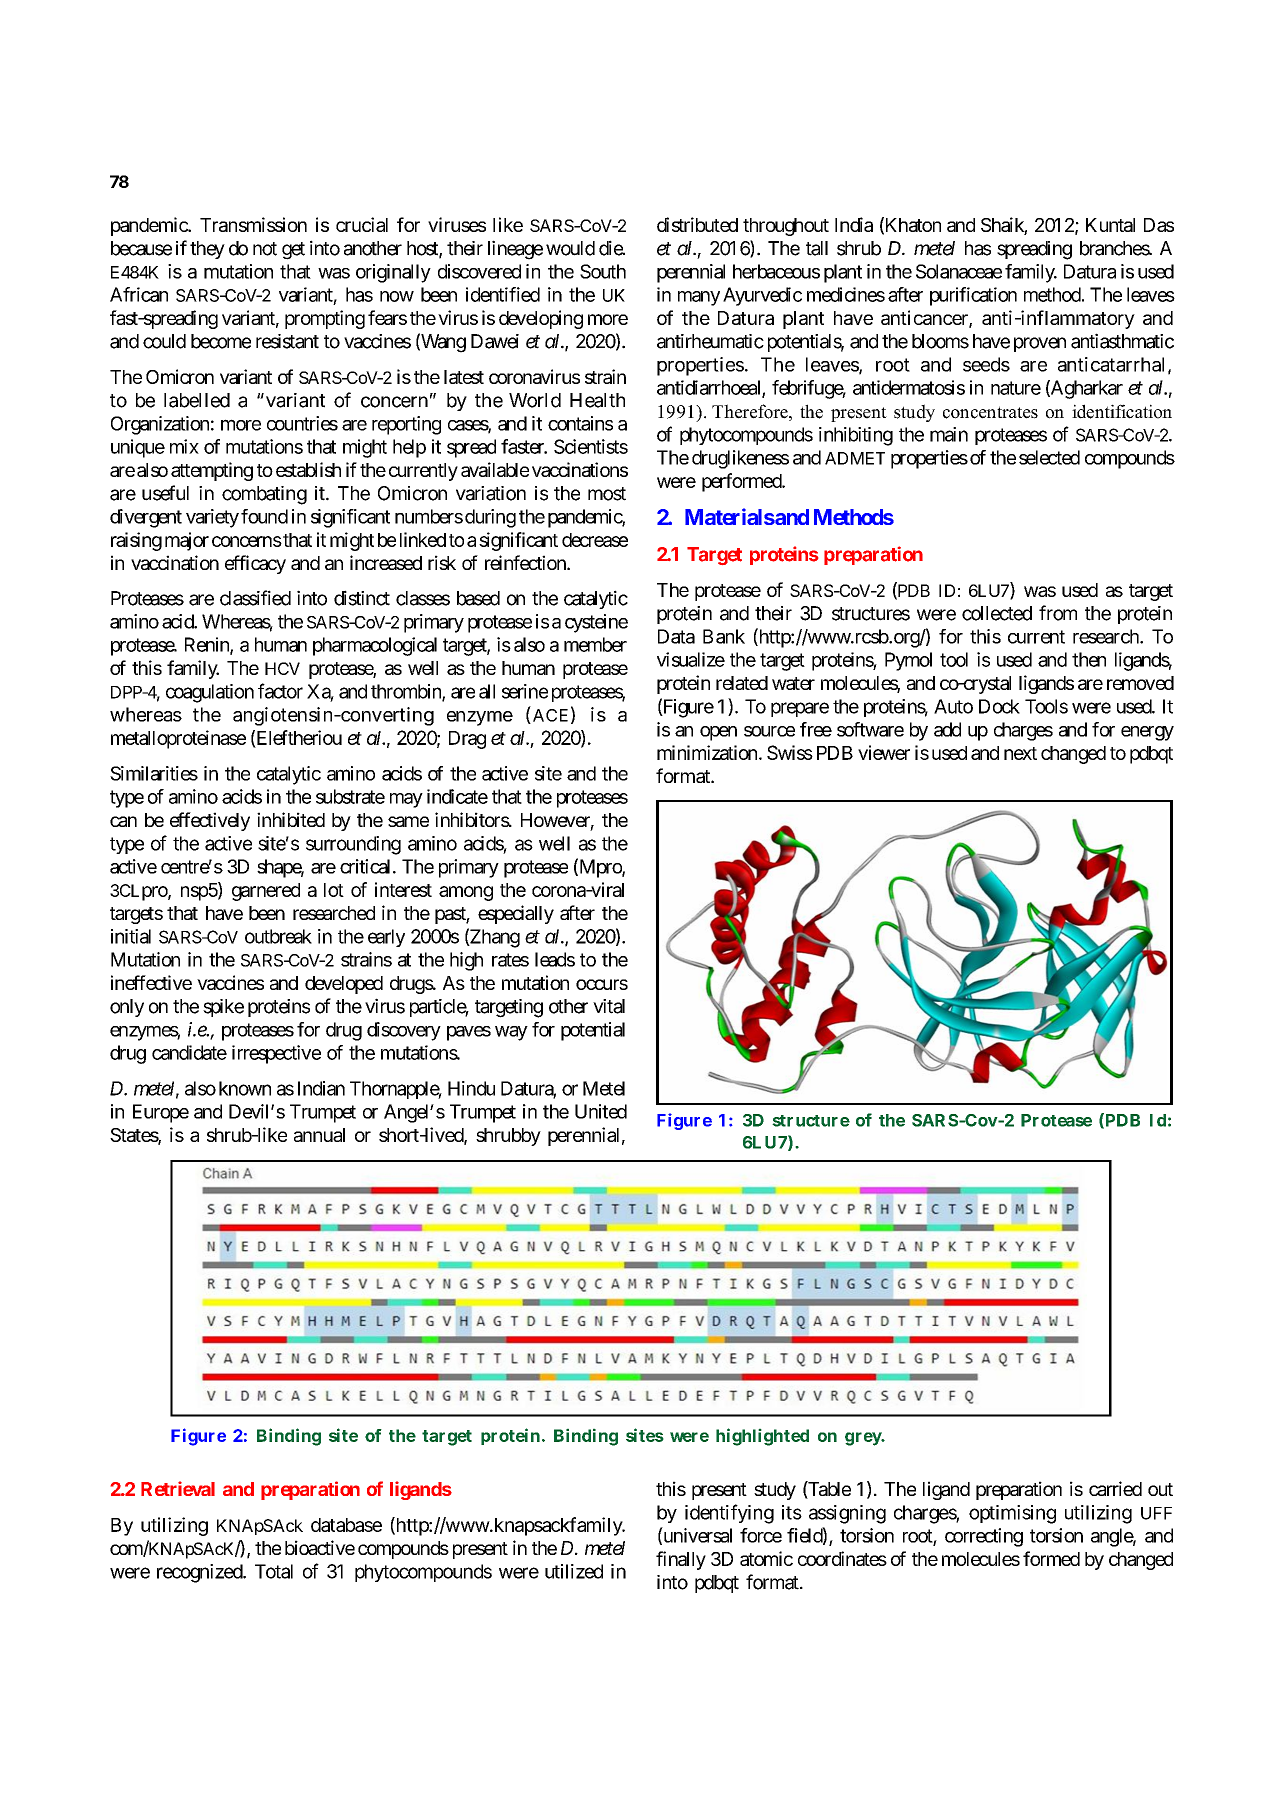  Describe the element at coordinates (601, 1111) in the screenshot. I see `United` at that location.
